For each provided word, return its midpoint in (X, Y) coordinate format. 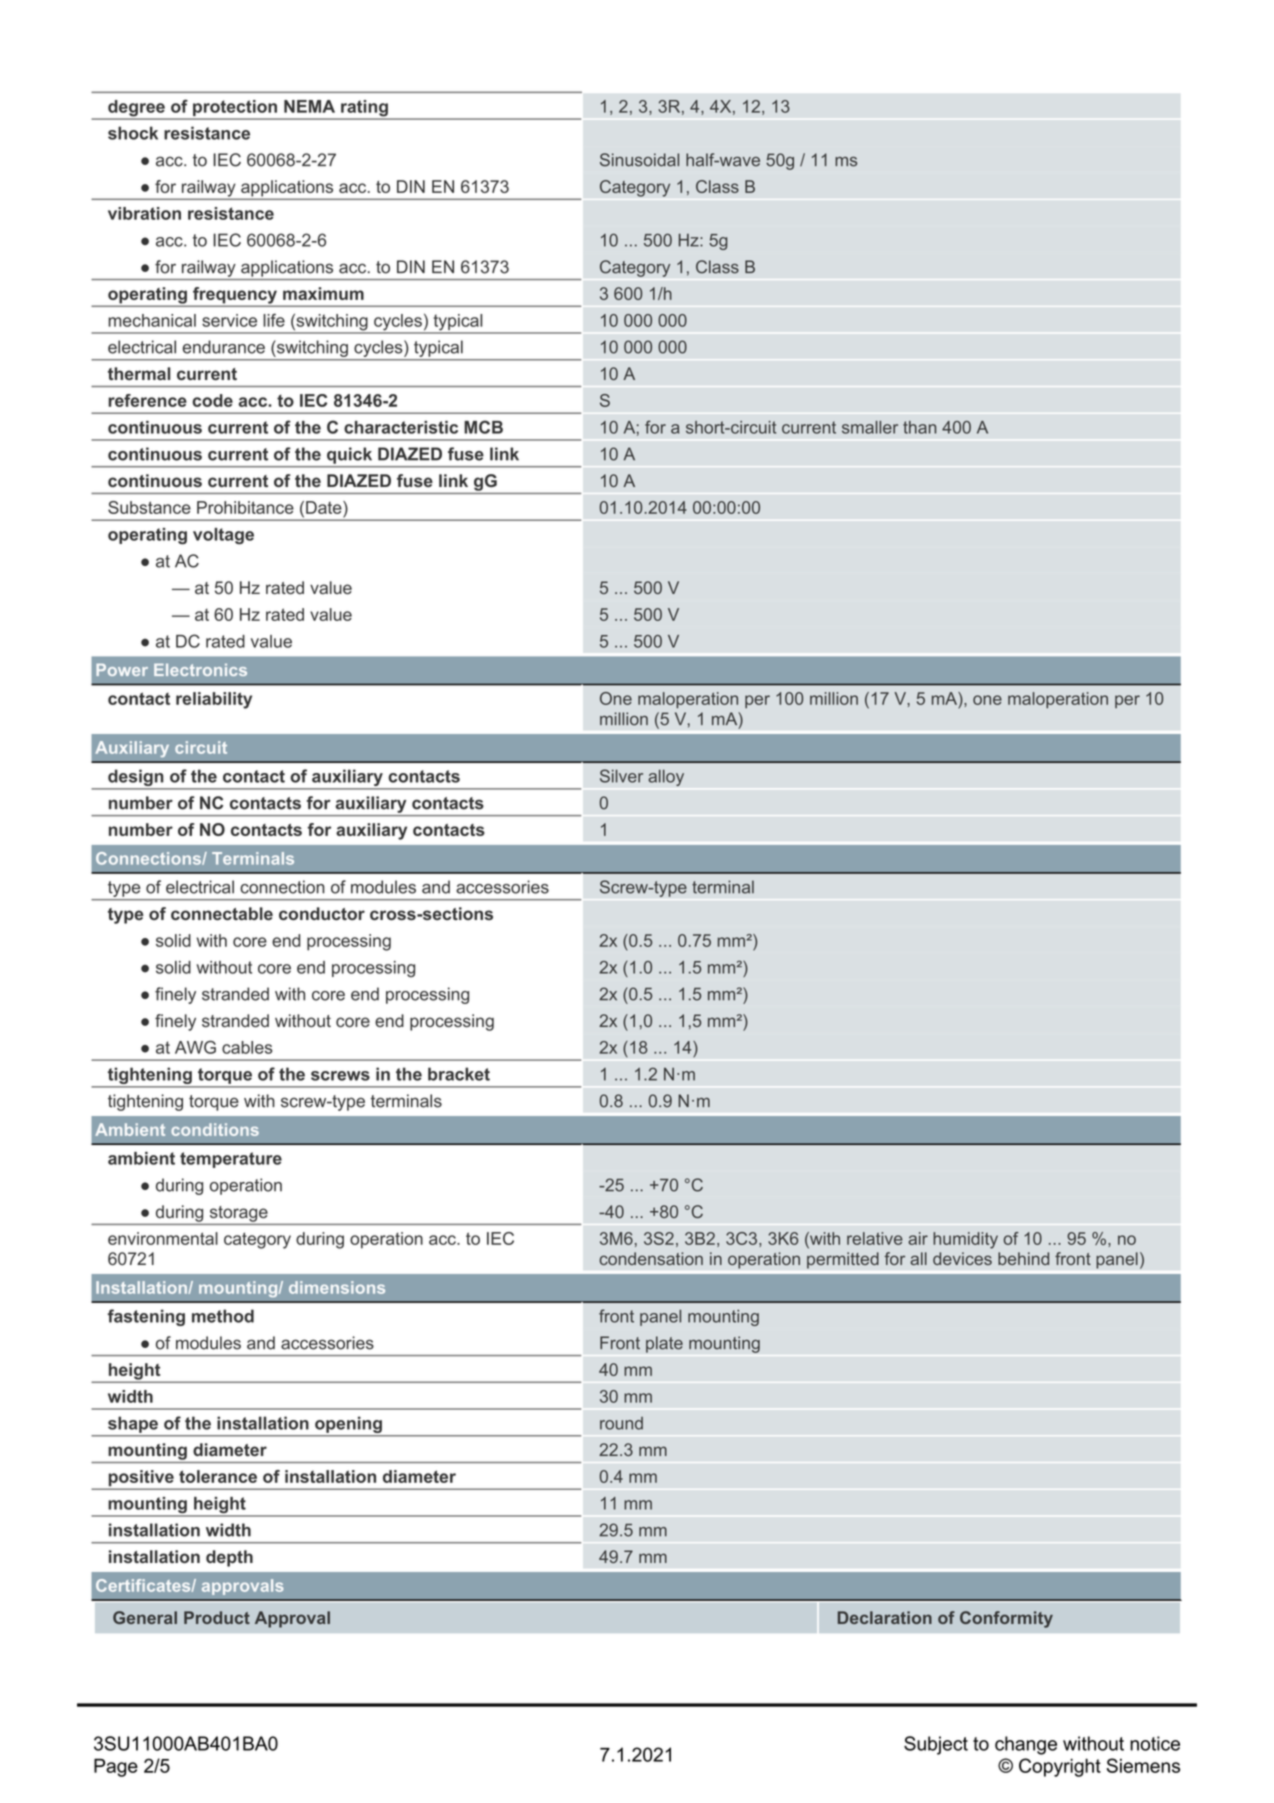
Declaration (885, 1617)
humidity (965, 1240)
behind (1023, 1258)
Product (217, 1617)
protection (235, 109)
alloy (666, 777)
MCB (483, 427)
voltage (223, 536)
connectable (222, 913)
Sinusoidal (639, 160)
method (223, 1316)
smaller (870, 427)
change (1026, 1745)
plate (664, 1344)
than (919, 427)
